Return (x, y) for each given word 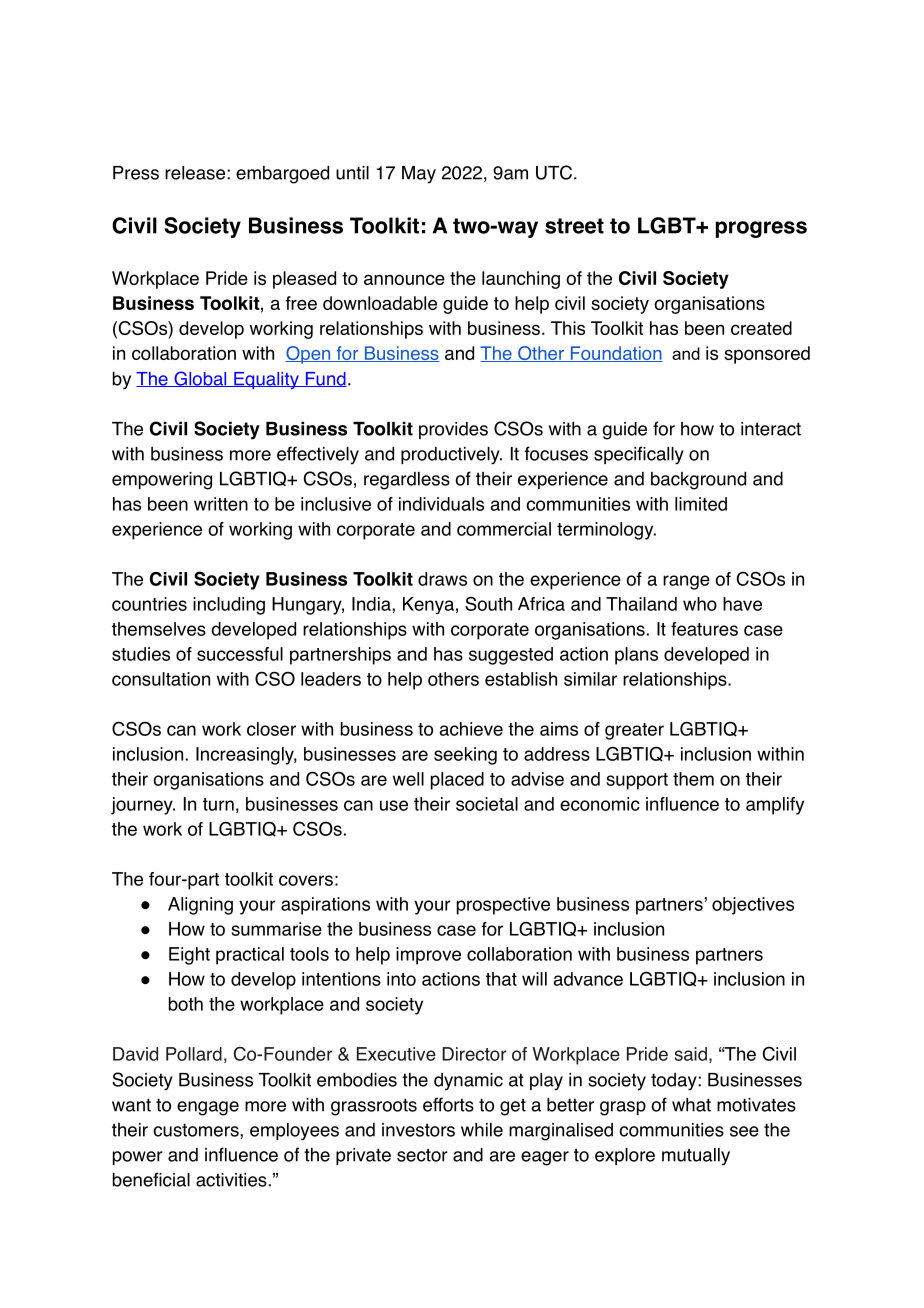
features (704, 629)
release (195, 173)
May (419, 175)
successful (240, 654)
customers (197, 1130)
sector (422, 1155)
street (574, 226)
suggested (511, 656)
